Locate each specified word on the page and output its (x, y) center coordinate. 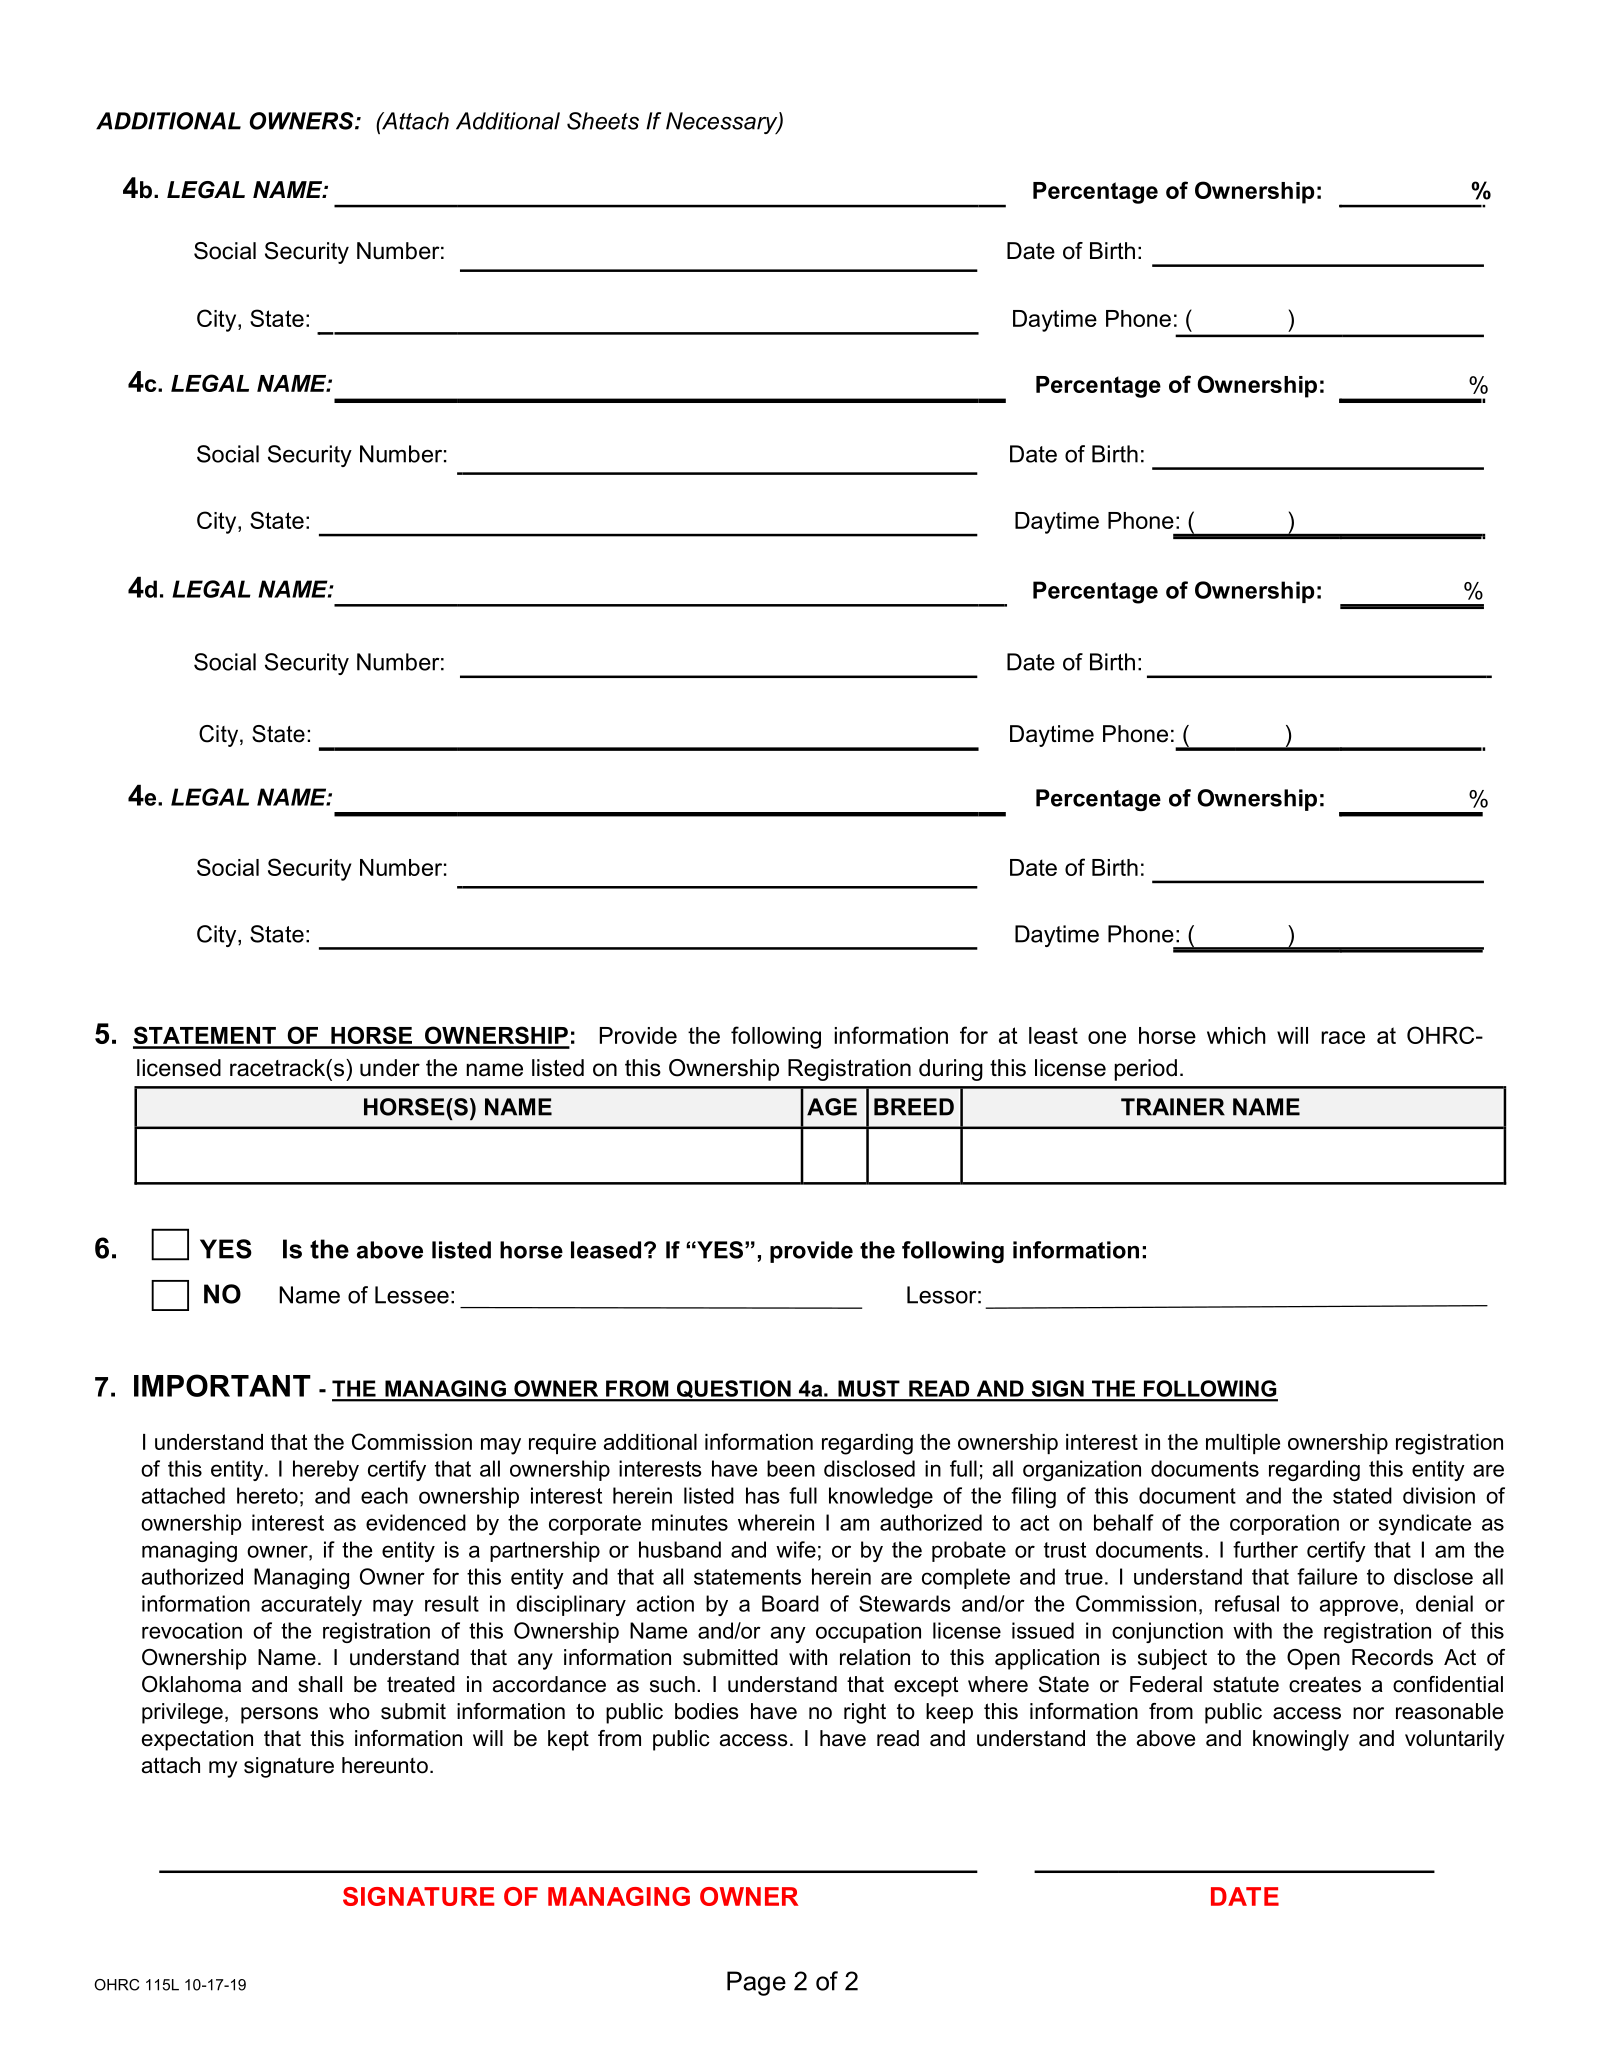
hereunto (385, 1765)
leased (606, 1250)
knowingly (1301, 1740)
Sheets (603, 121)
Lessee (412, 1295)
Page (756, 1983)
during (951, 1070)
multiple (1243, 1444)
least (1053, 1035)
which (1236, 1035)
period (1145, 1070)
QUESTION (733, 1390)
